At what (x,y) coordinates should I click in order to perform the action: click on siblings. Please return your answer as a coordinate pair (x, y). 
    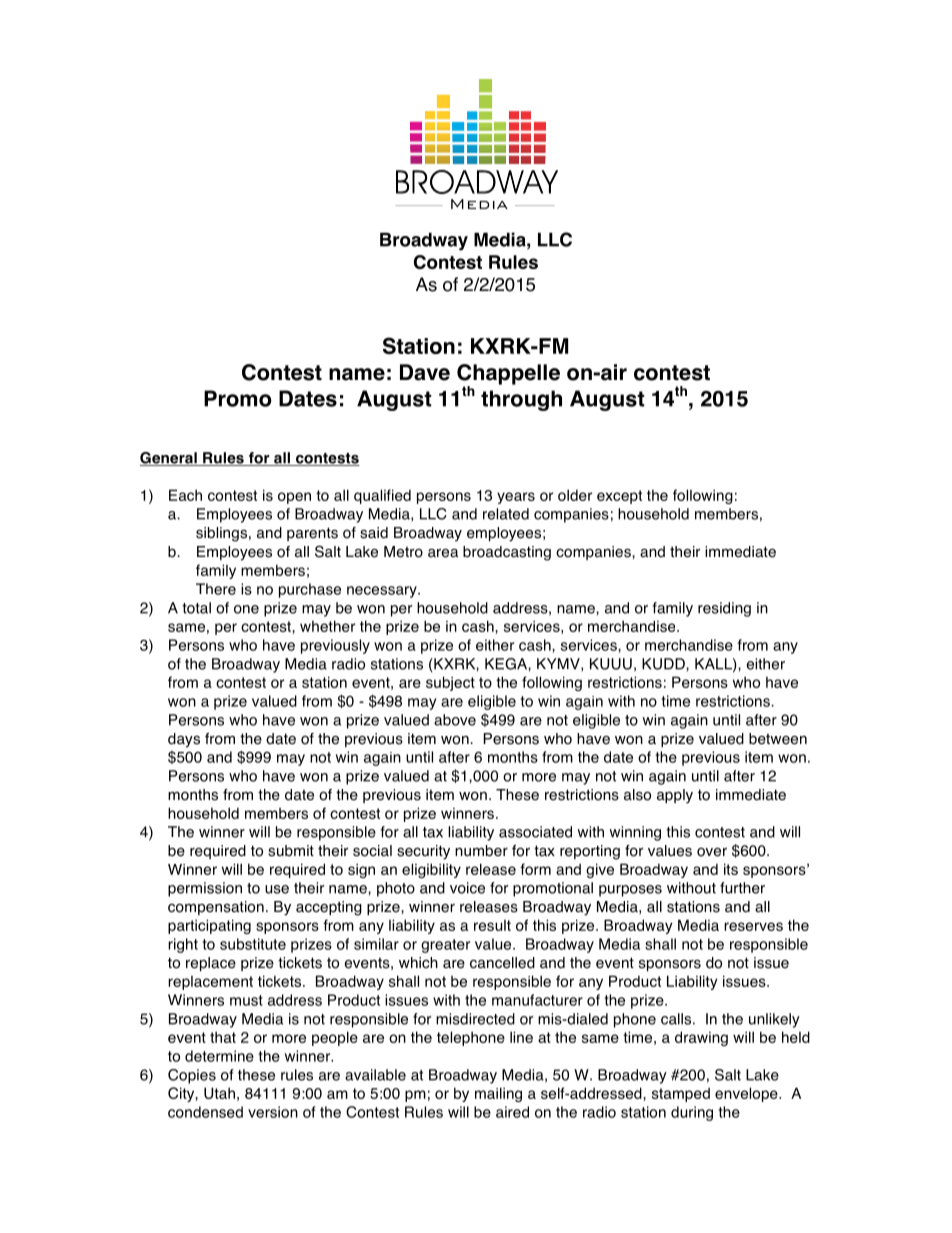
    Looking at the image, I should click on (221, 534).
